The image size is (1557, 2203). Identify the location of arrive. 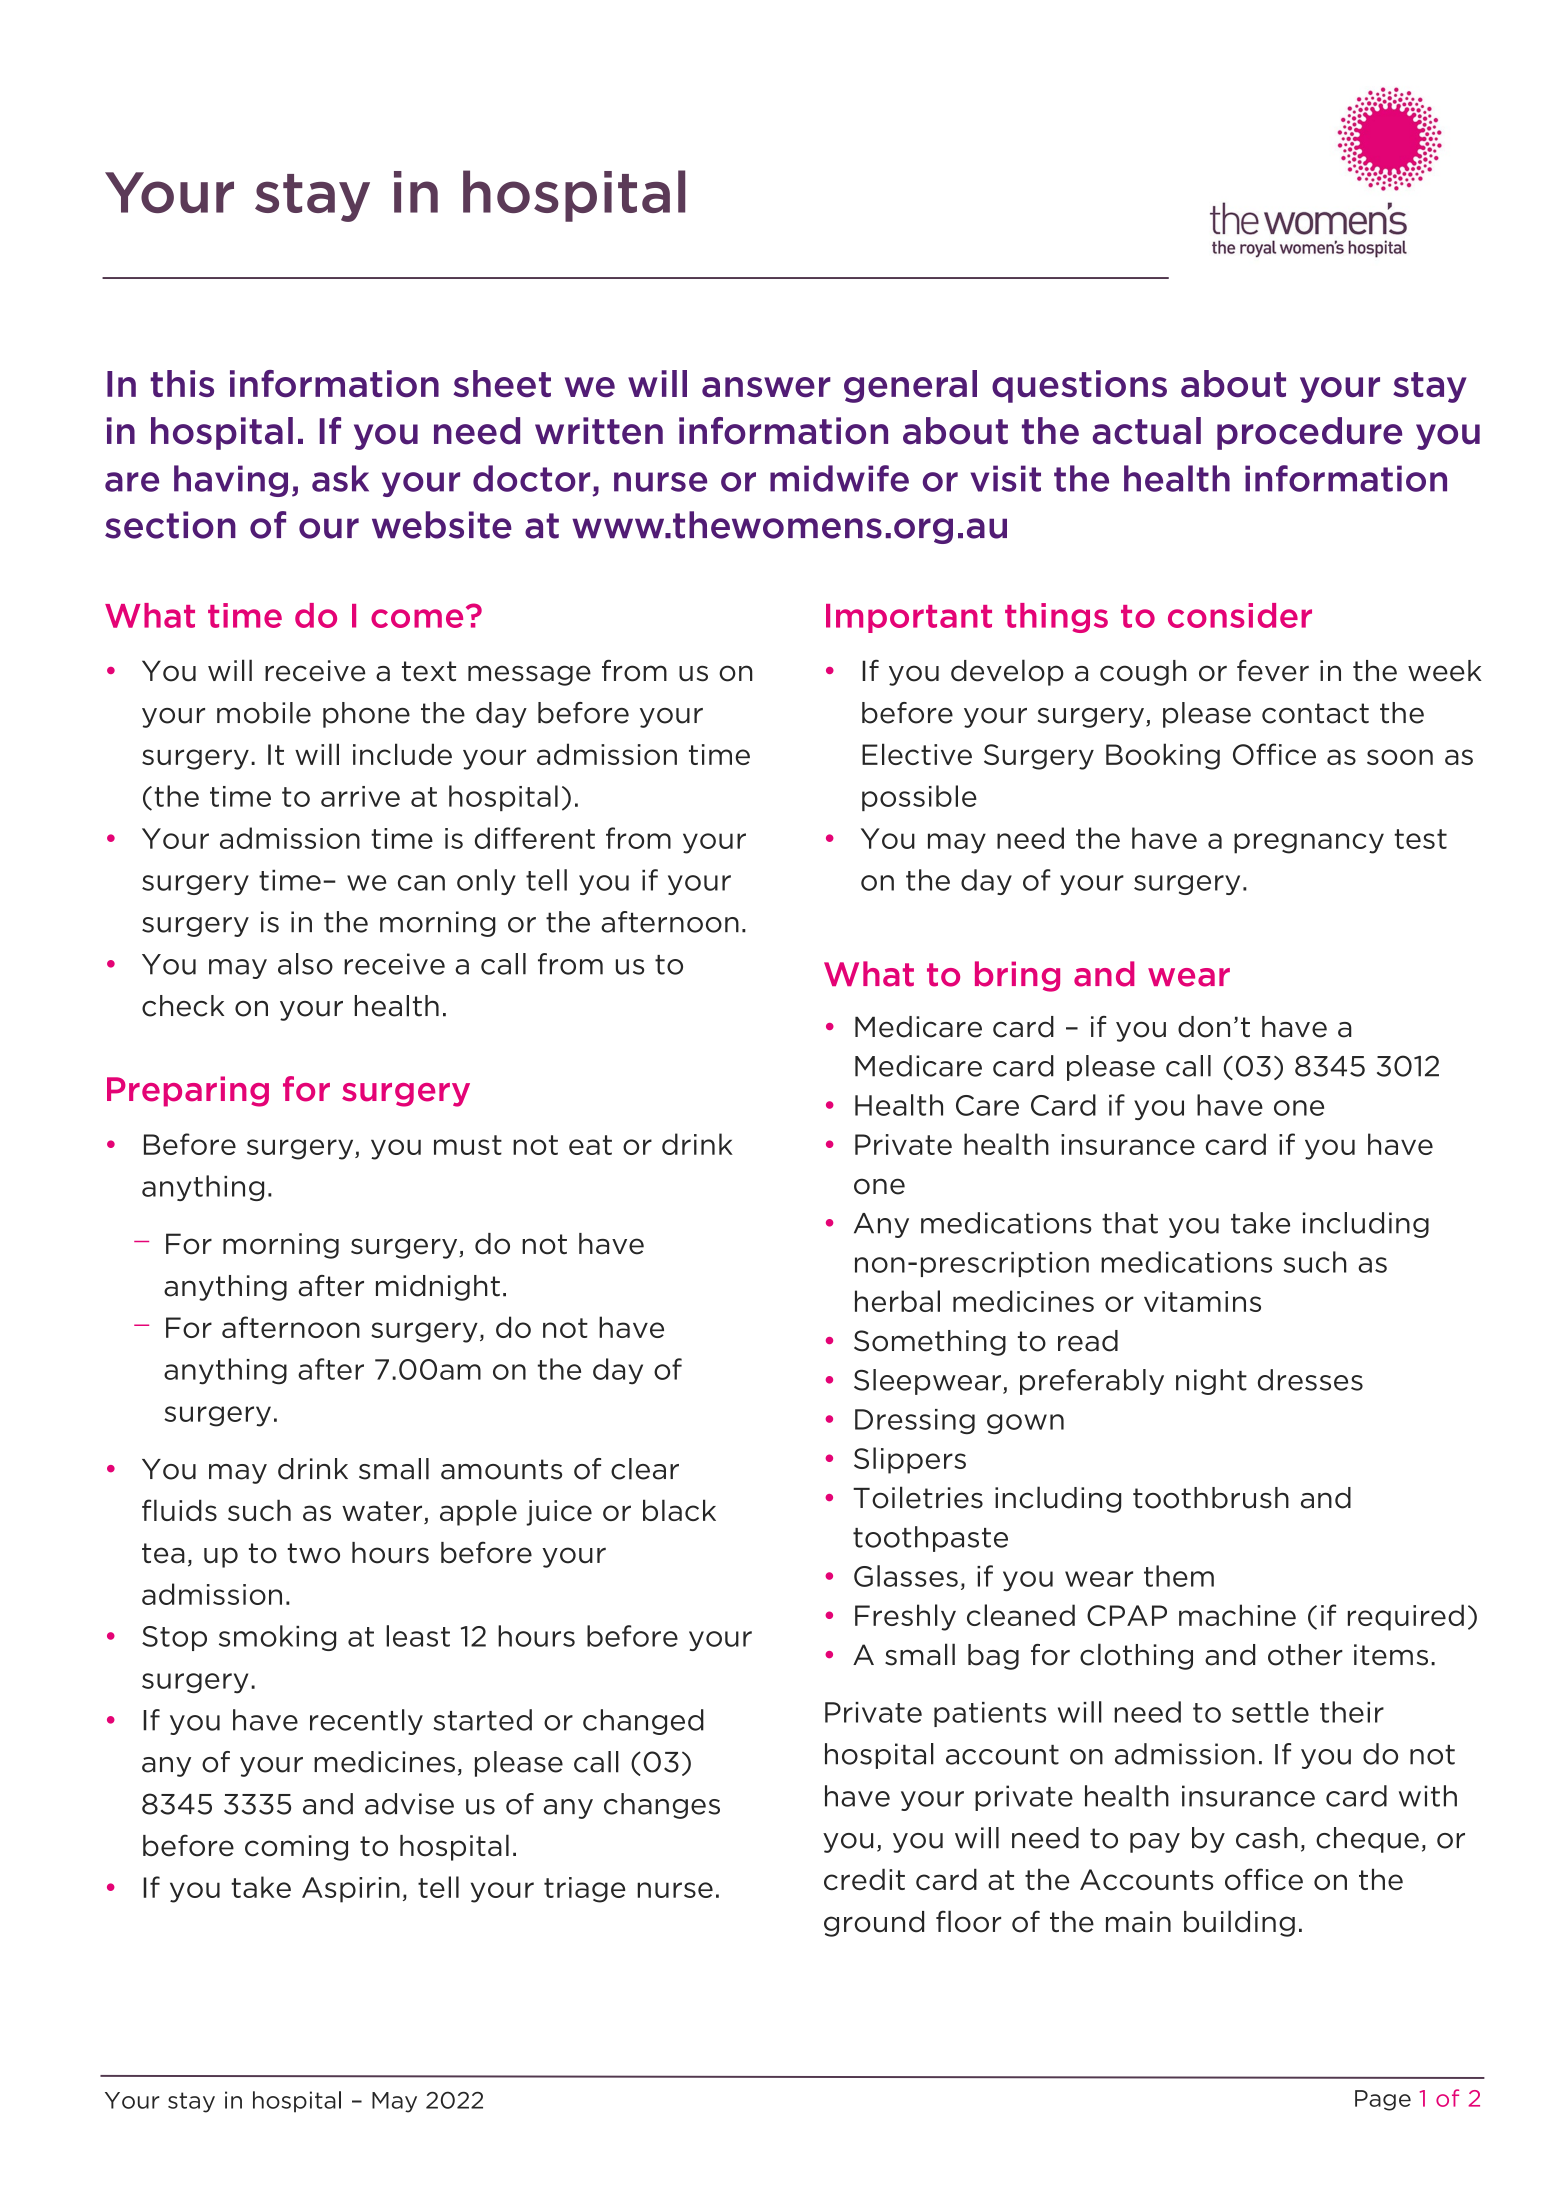
(360, 796).
